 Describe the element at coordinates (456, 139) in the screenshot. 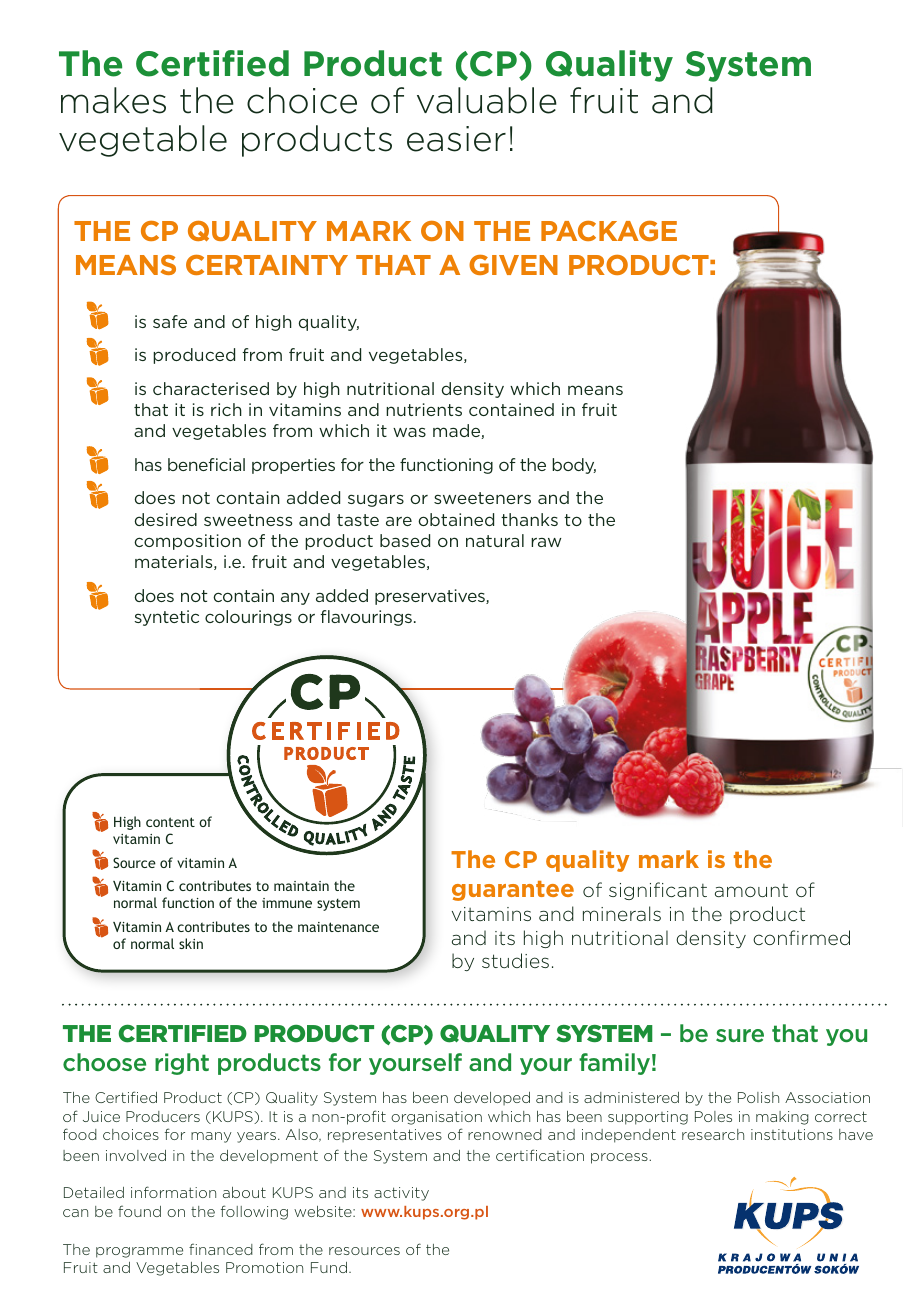

I see `easier` at that location.
